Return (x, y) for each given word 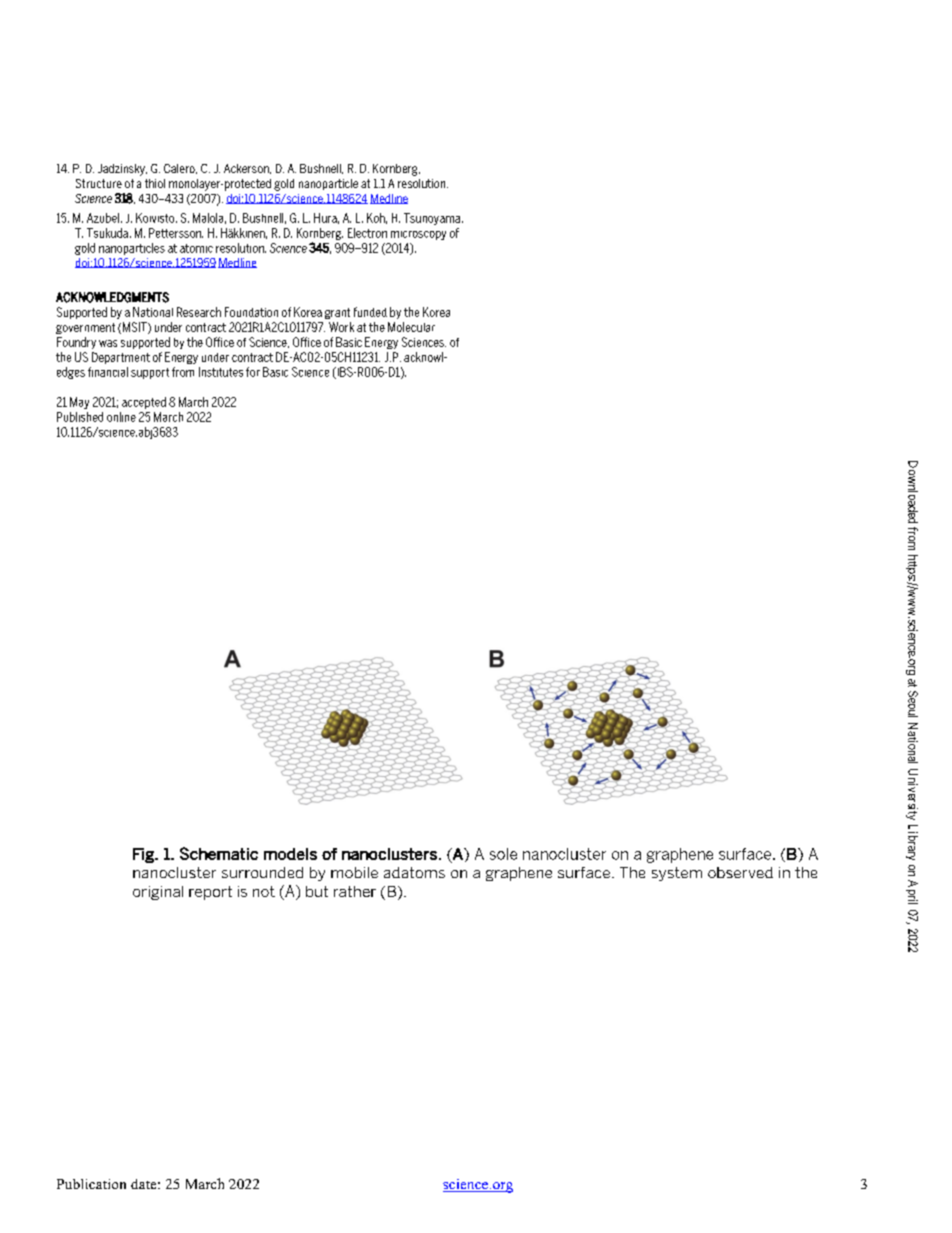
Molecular (411, 327)
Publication (91, 1184)
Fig (144, 855)
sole (503, 854)
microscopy (418, 235)
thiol (155, 183)
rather (355, 891)
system (677, 874)
